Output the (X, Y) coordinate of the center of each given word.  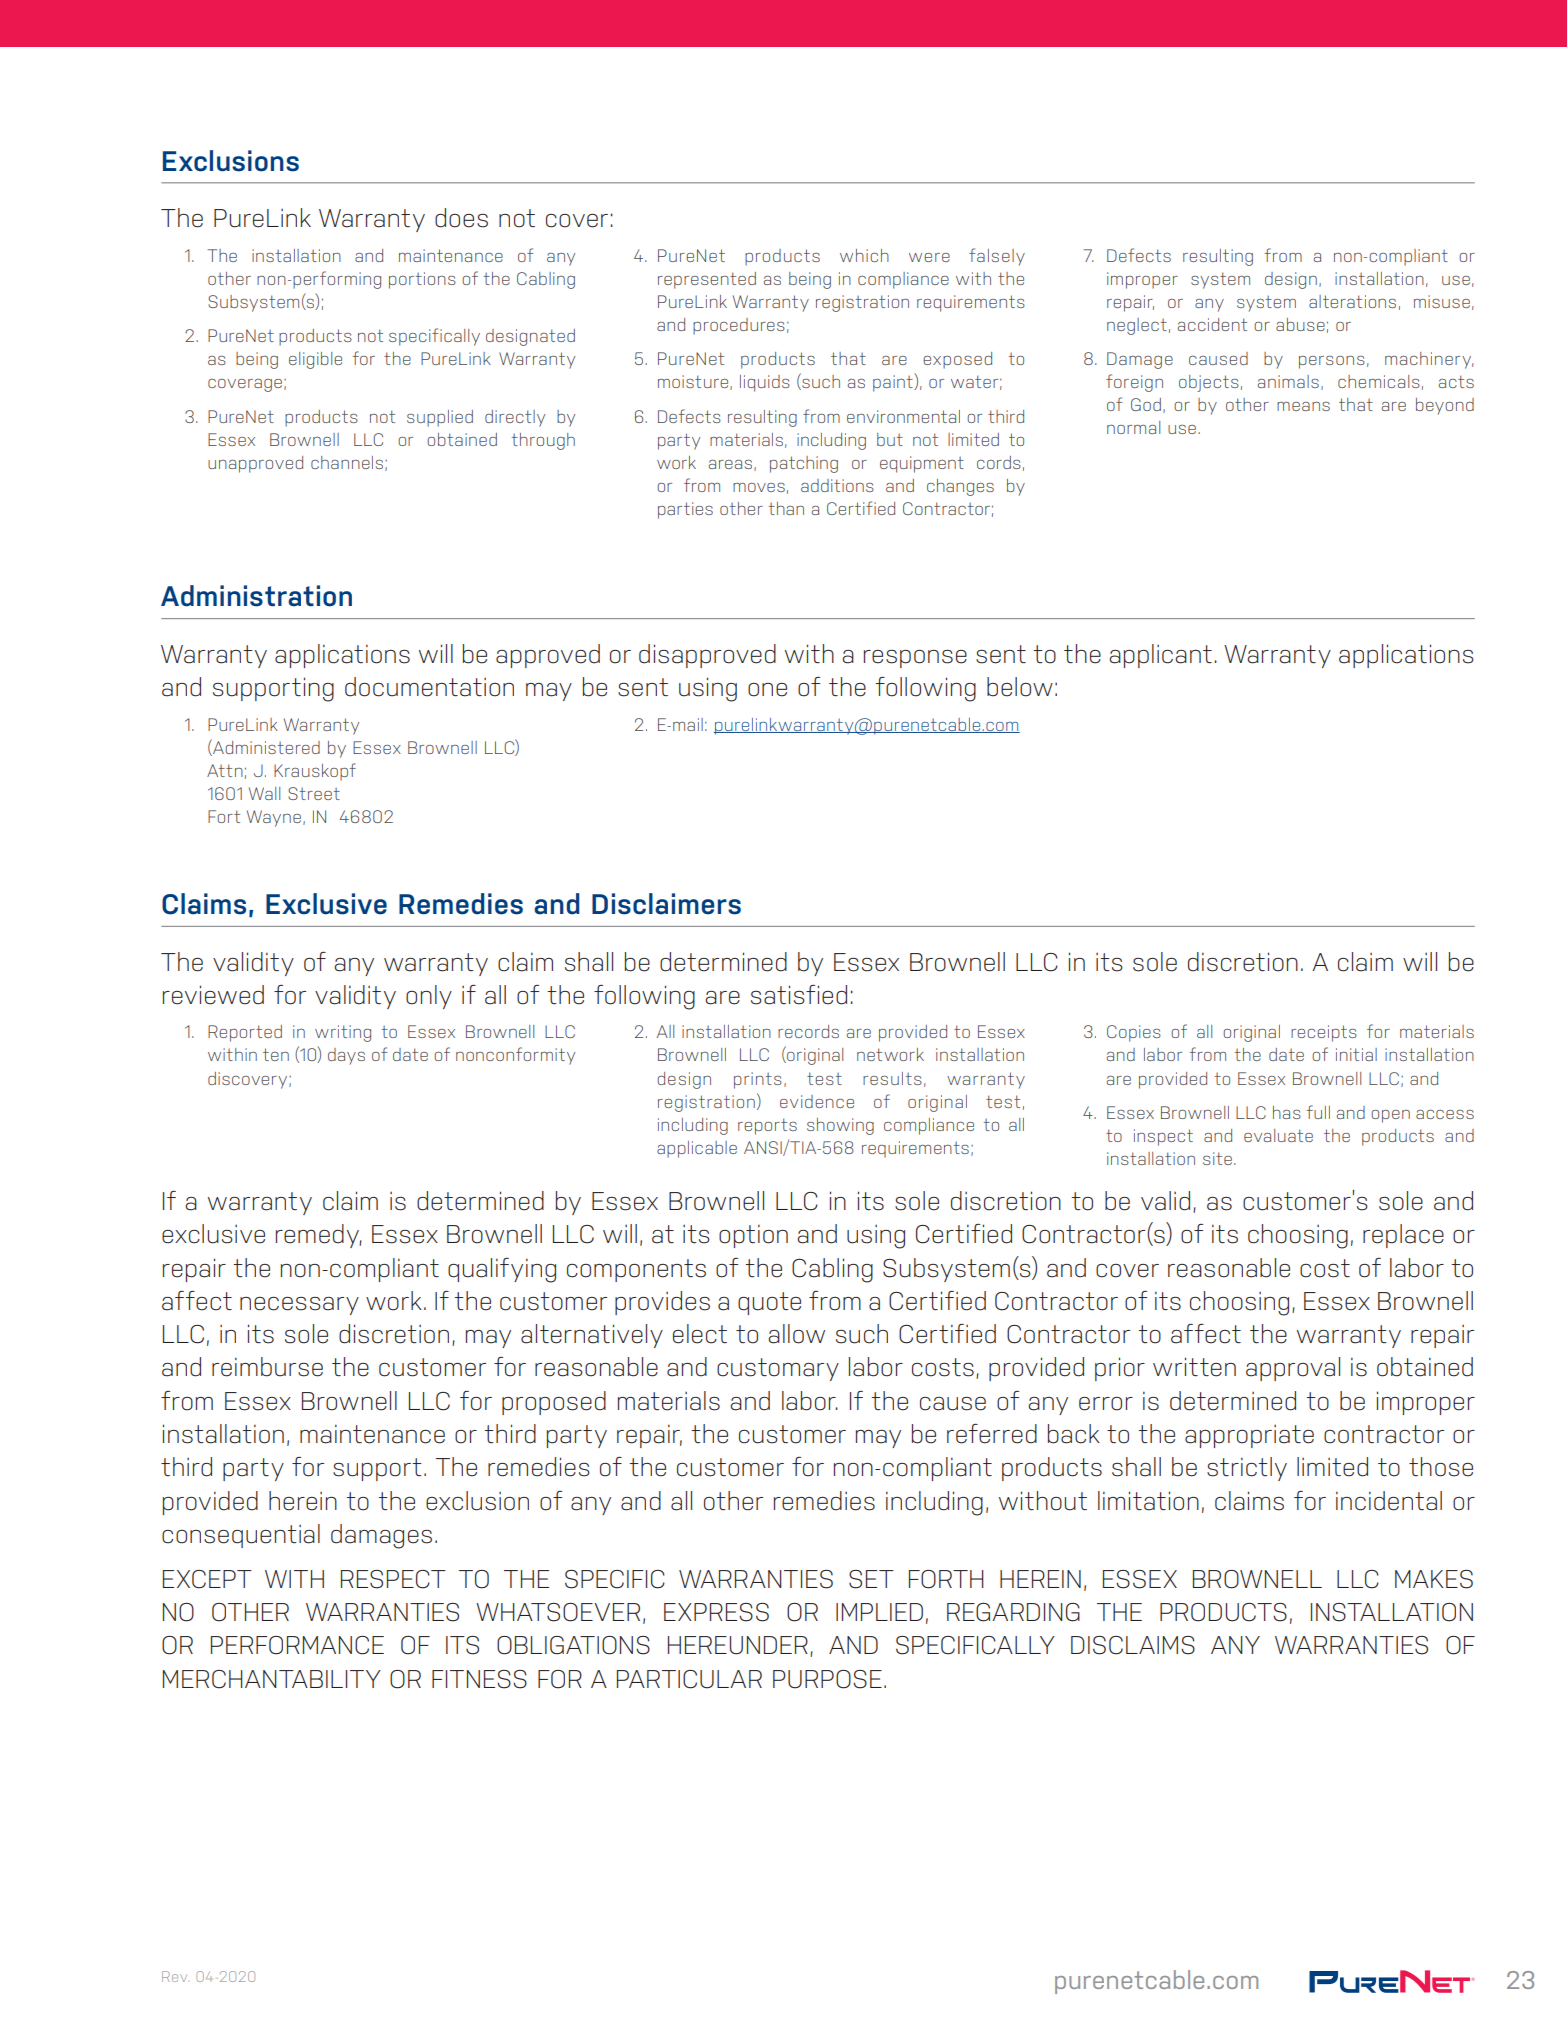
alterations (1352, 301)
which (864, 255)
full (1318, 1112)
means (1303, 406)
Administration (256, 596)
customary (778, 1369)
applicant (1160, 656)
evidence (817, 1101)
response (915, 659)
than (786, 508)
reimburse (267, 1367)
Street (314, 793)
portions (422, 280)
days (346, 1056)
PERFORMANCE (297, 1645)
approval (1293, 1369)
